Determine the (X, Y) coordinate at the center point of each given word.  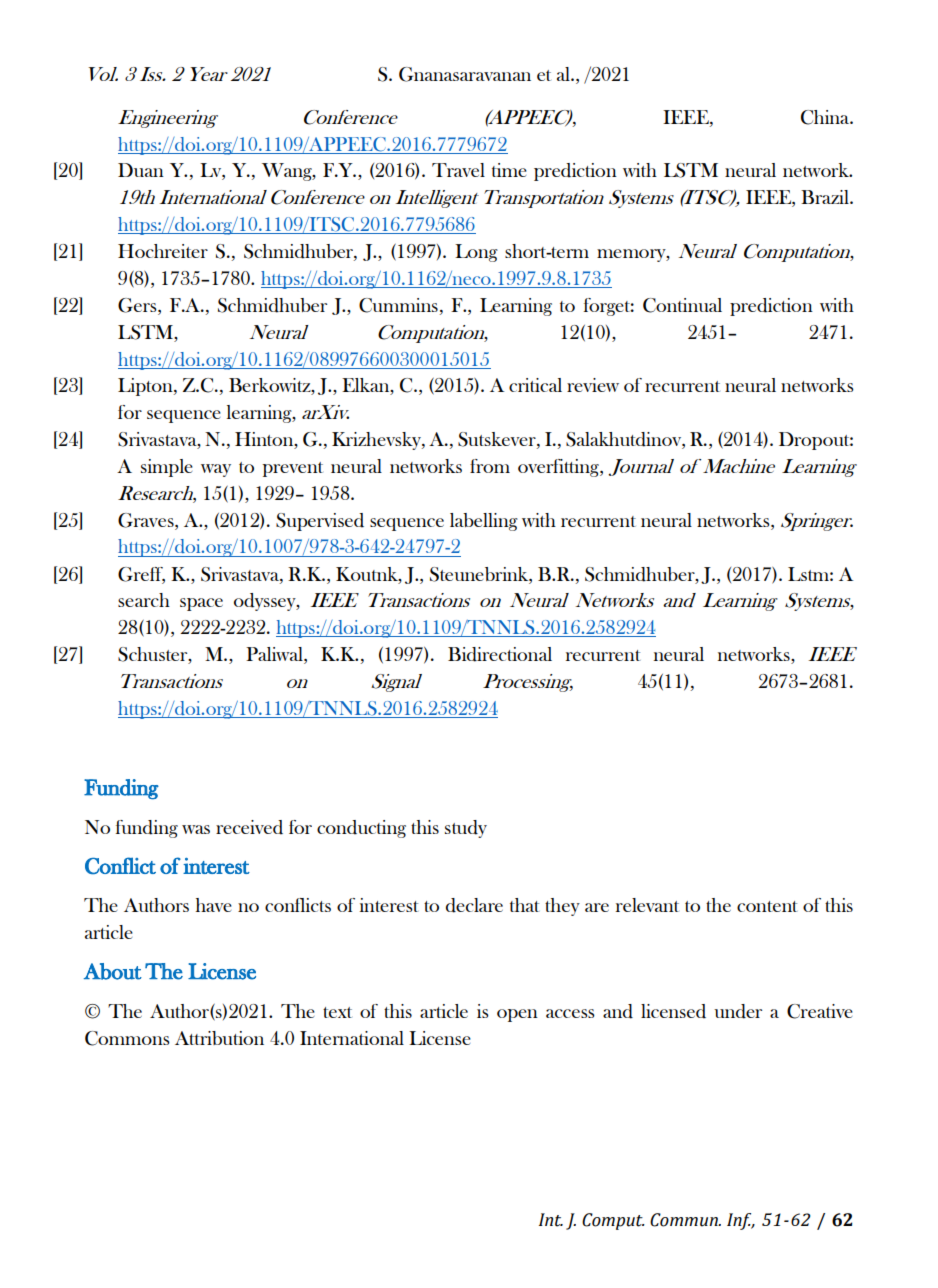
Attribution (219, 1038)
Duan (141, 170)
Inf (740, 1221)
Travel (458, 170)
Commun (685, 1220)
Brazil (826, 197)
